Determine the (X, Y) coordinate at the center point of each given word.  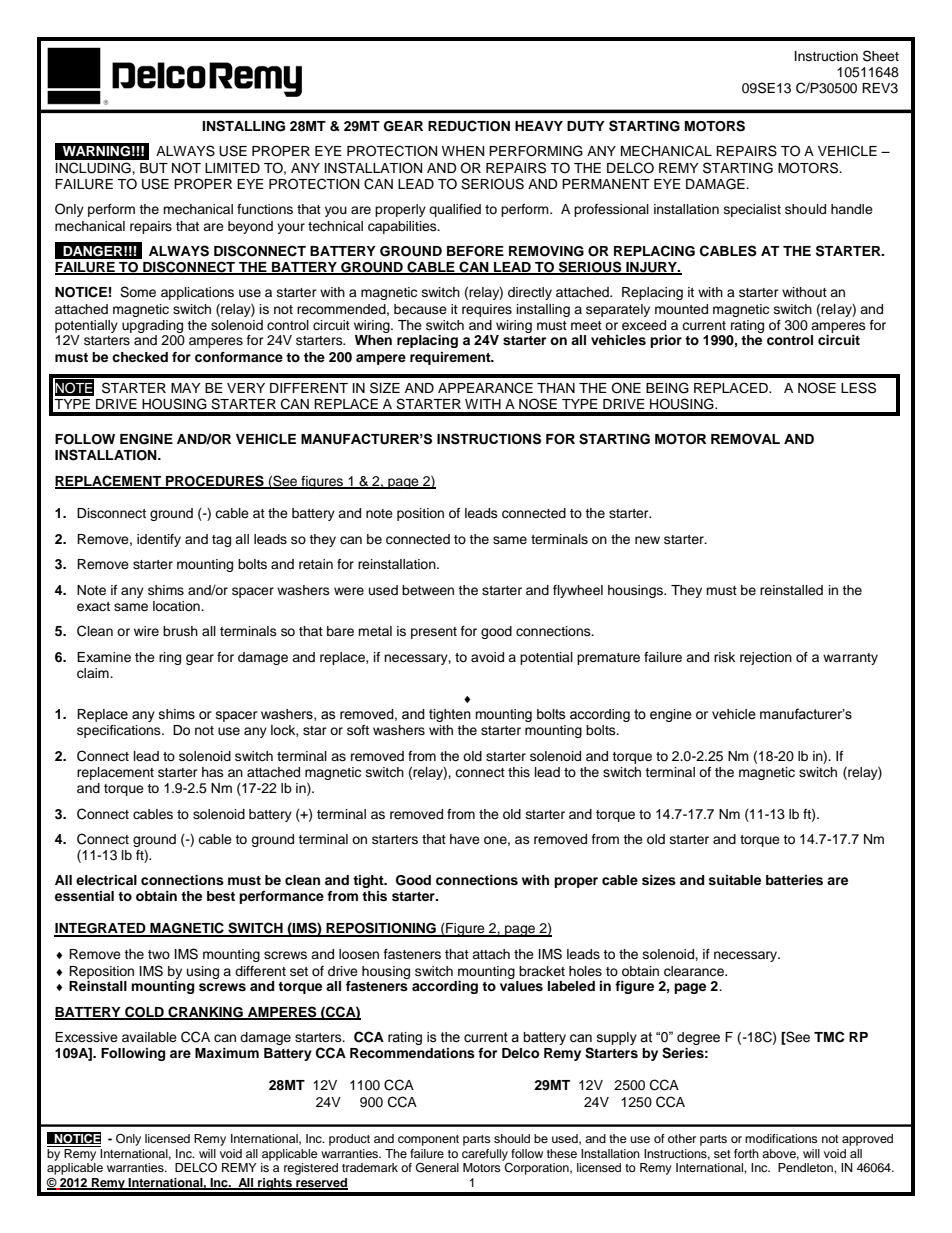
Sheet (881, 56)
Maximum (227, 1053)
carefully (485, 1155)
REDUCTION (469, 126)
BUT (154, 168)
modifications (781, 1138)
